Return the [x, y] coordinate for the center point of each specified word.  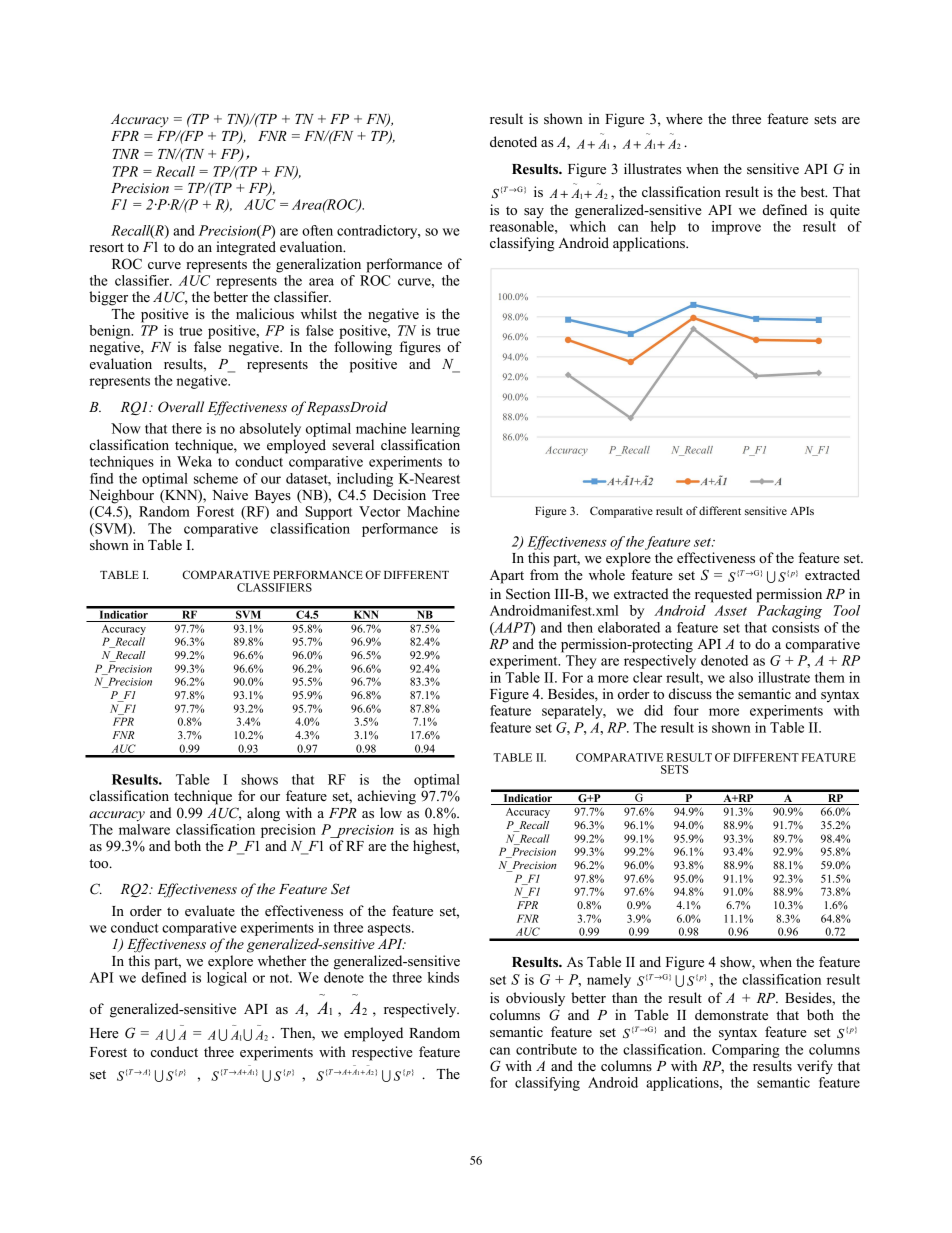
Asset [730, 610]
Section [528, 594]
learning [435, 430]
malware [144, 829]
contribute [546, 1049]
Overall [181, 407]
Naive [230, 494]
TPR [125, 171]
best [813, 191]
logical [227, 977]
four [686, 710]
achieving [387, 797]
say [534, 213]
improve [736, 228]
